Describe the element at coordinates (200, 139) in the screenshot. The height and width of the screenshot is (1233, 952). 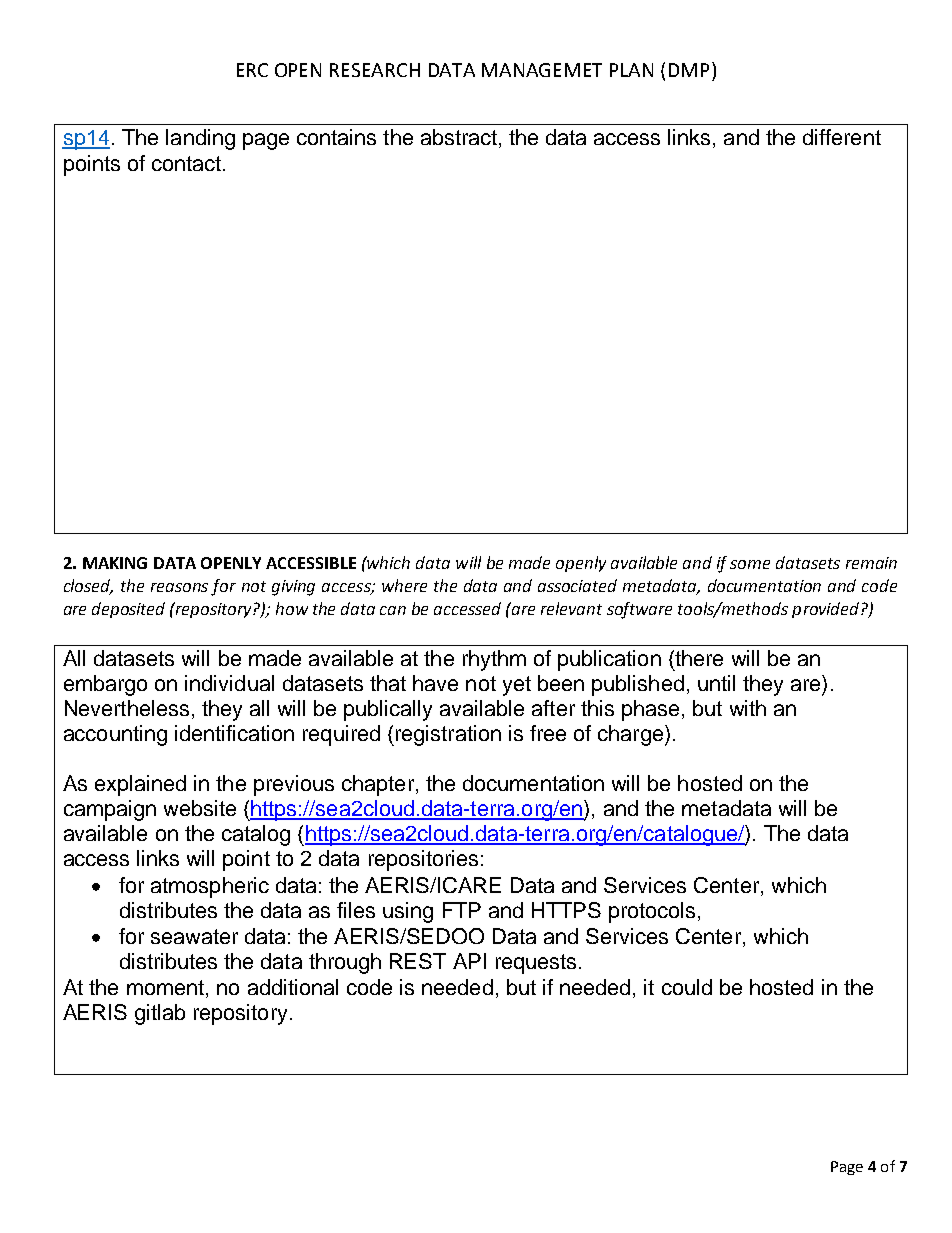
I see `landing` at that location.
